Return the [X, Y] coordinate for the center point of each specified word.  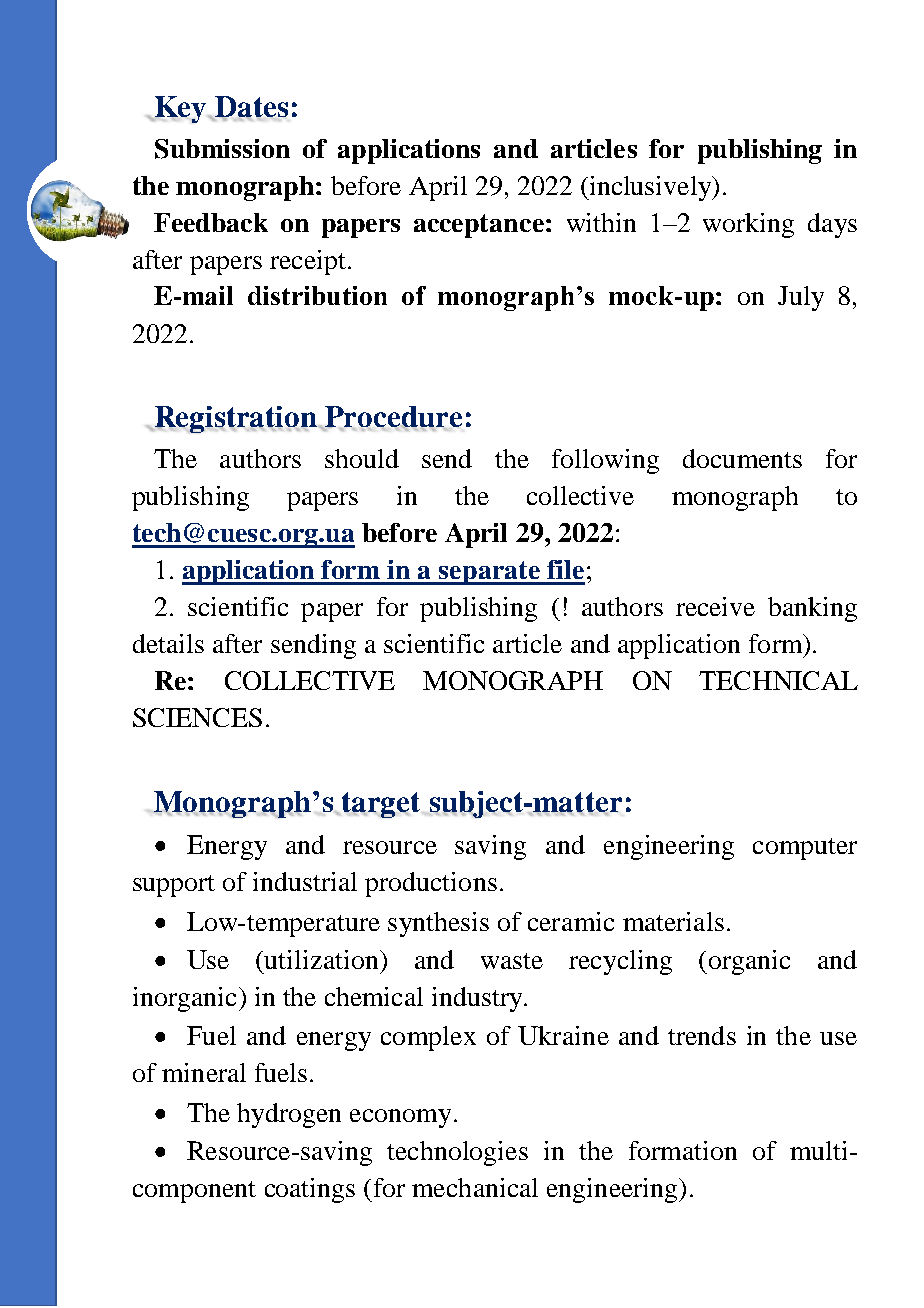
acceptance [479, 226]
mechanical [475, 1187]
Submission [222, 149]
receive [715, 606]
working [748, 225]
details [168, 643]
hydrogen [289, 1115]
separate [489, 573]
